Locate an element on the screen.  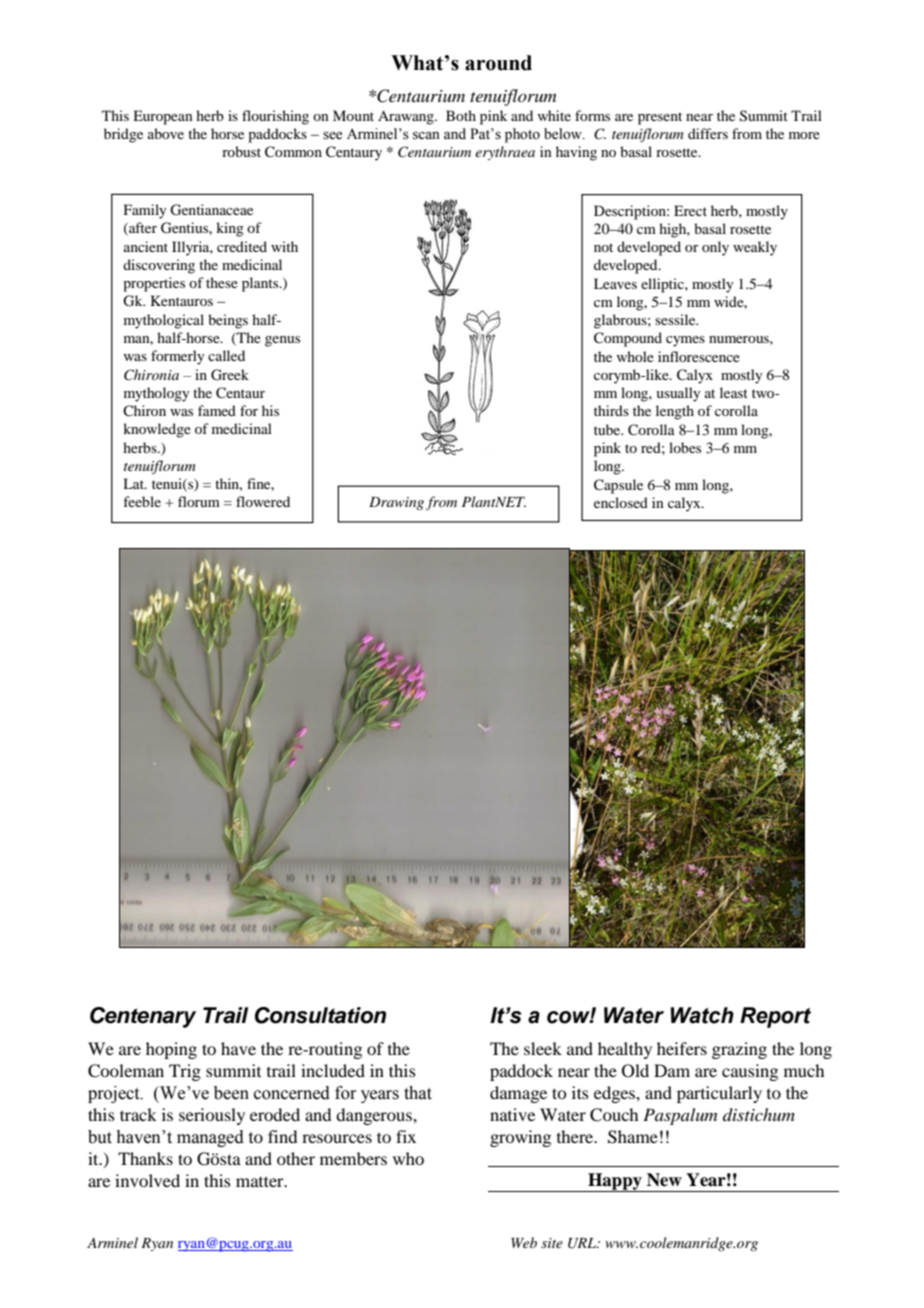
Watch is located at coordinates (702, 1015).
